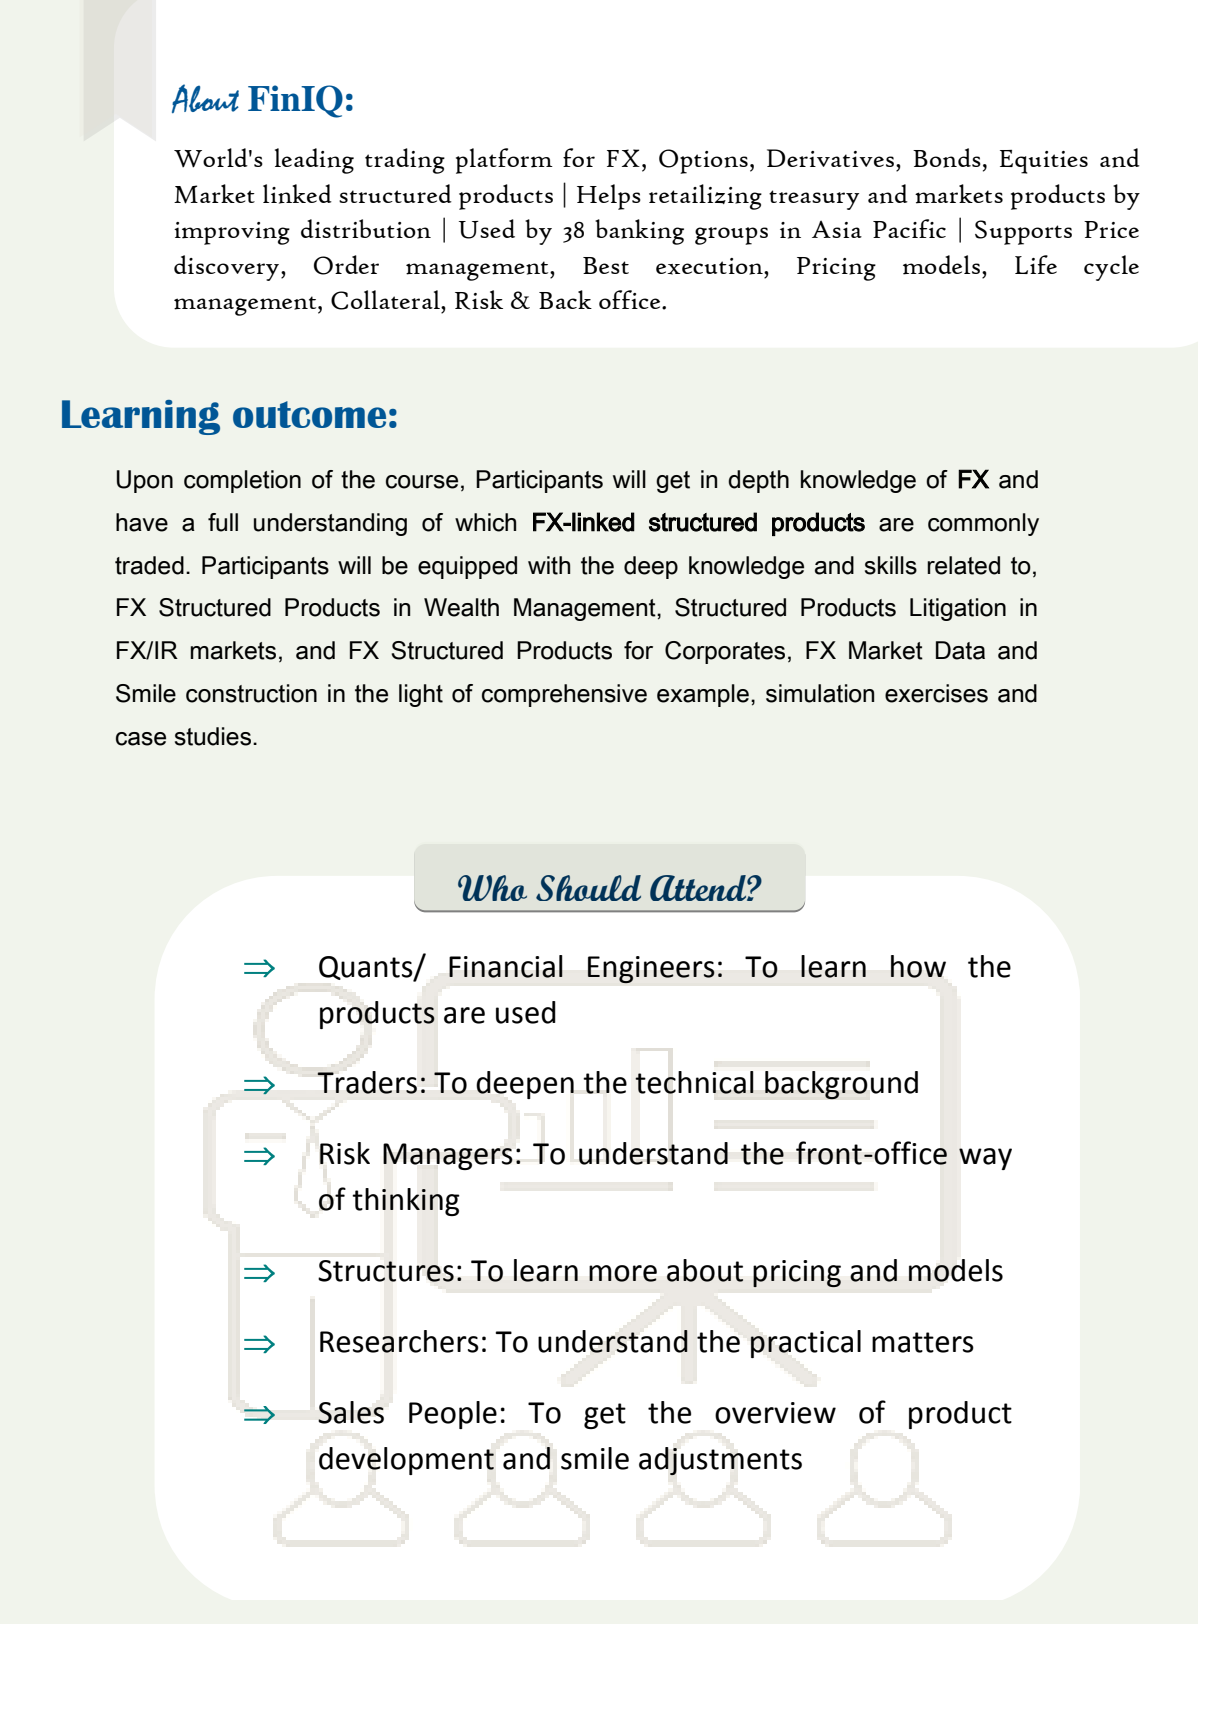  Describe the element at coordinates (232, 233) in the image. I see `improving` at that location.
